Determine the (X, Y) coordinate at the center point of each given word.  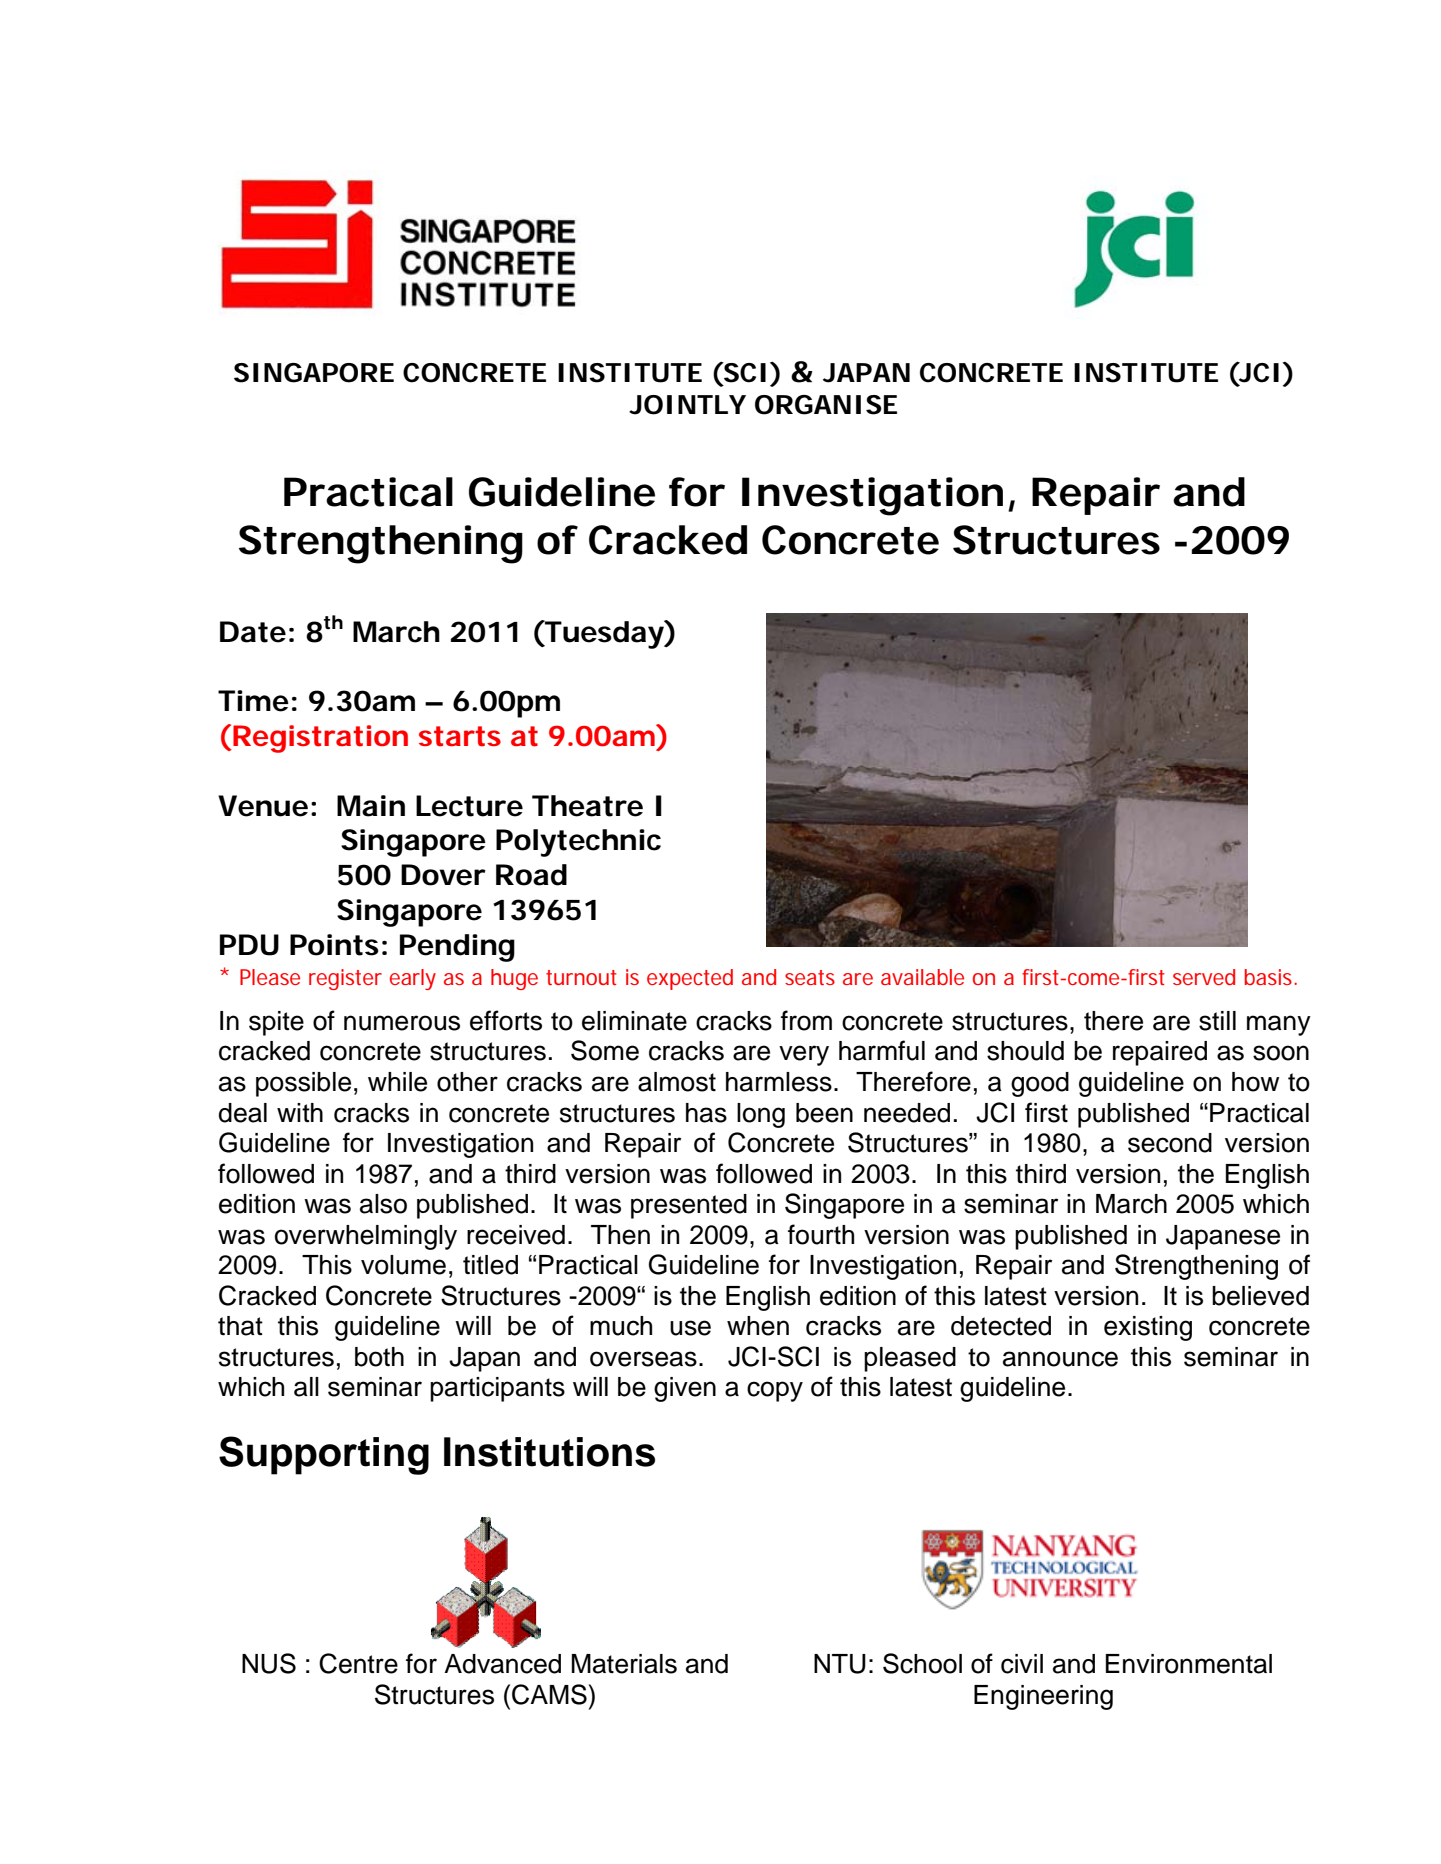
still (1217, 1021)
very (804, 1055)
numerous (402, 1023)
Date (253, 632)
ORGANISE (826, 405)
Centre (358, 1663)
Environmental (1189, 1664)
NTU (840, 1664)
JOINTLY (687, 405)
